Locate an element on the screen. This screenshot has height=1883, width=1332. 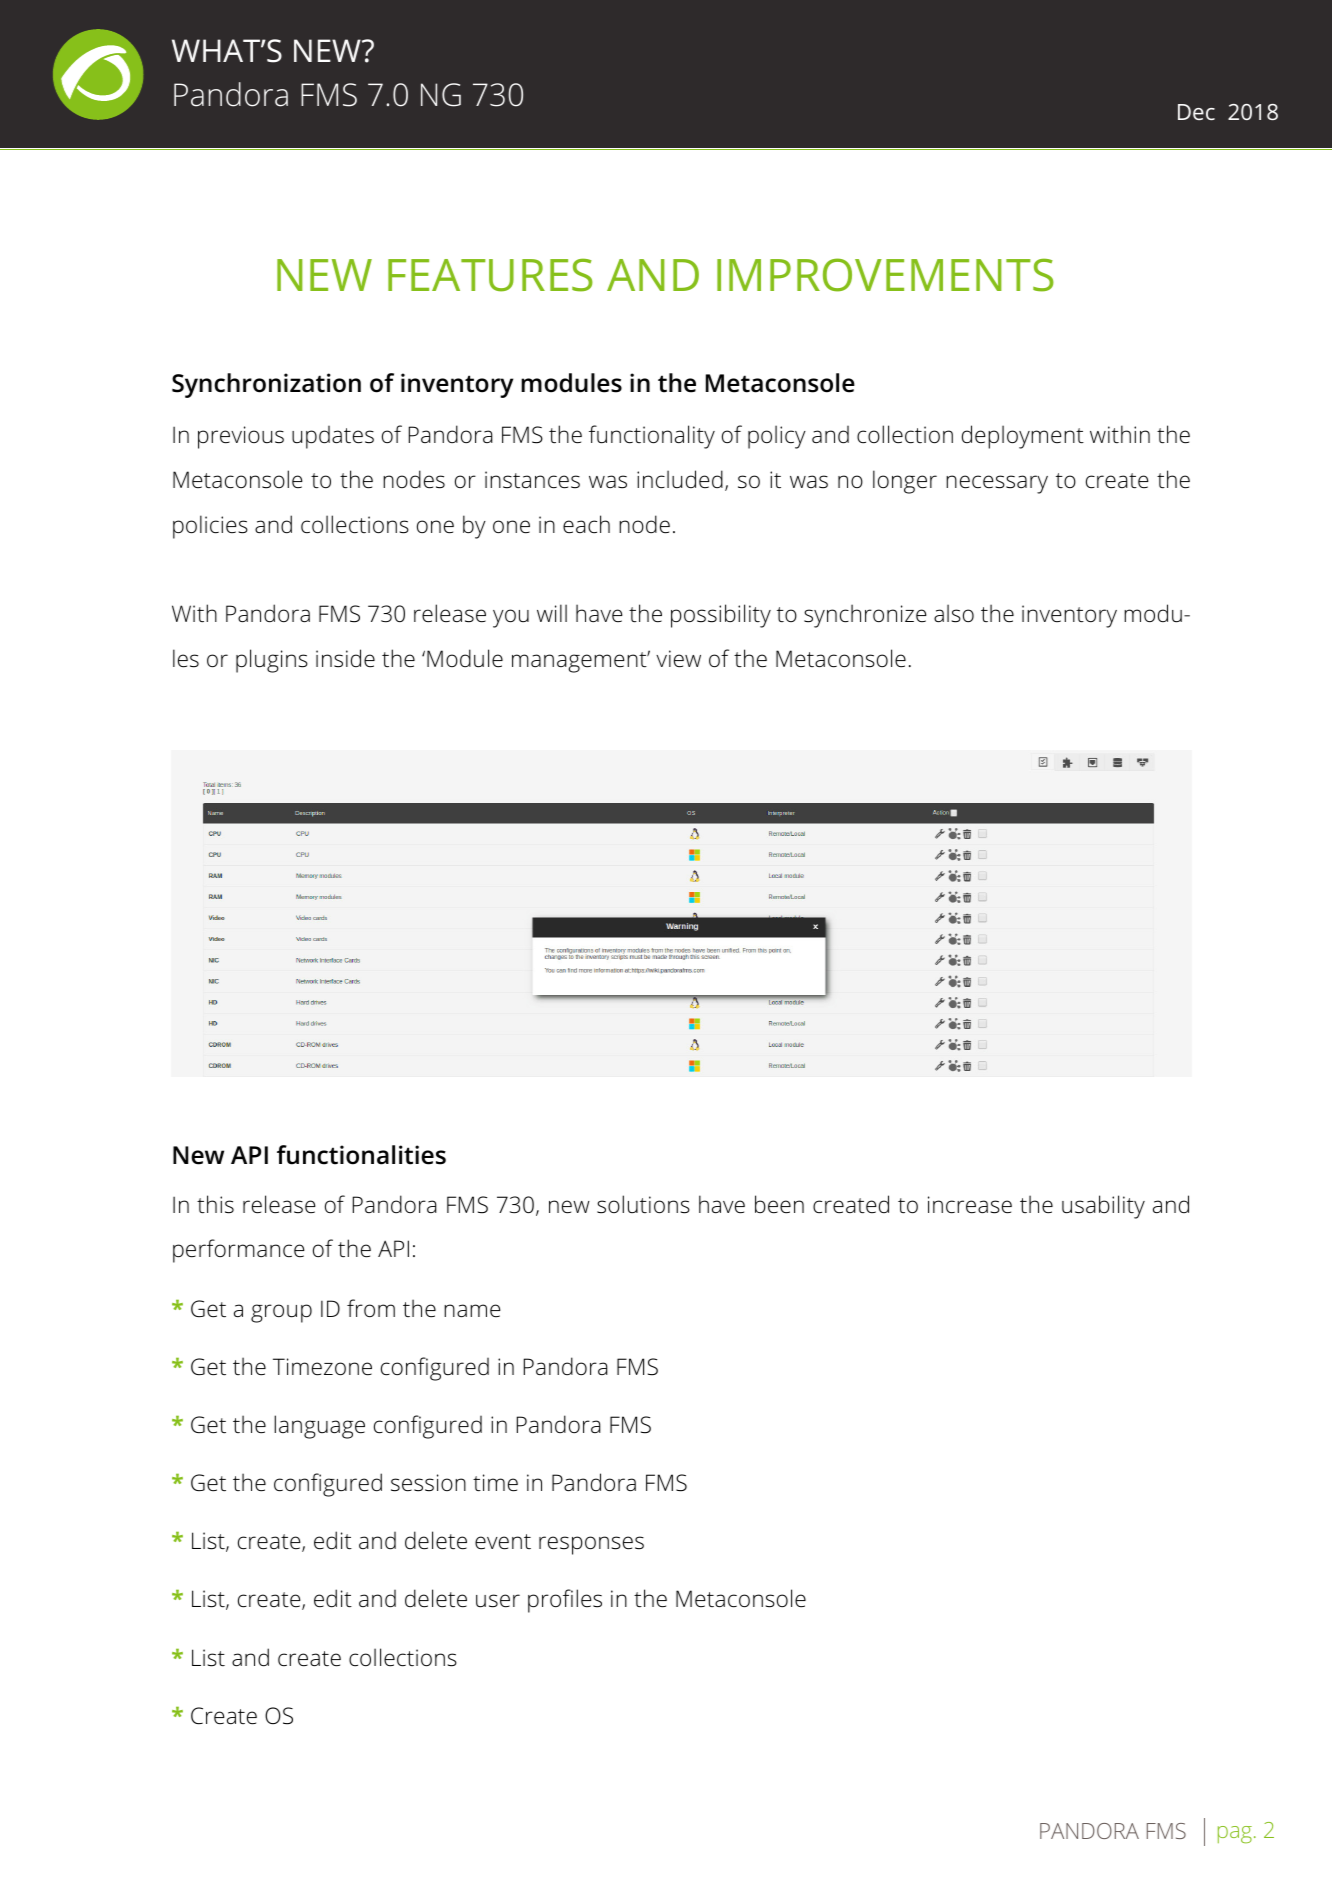
pag is located at coordinates (1235, 1835).
